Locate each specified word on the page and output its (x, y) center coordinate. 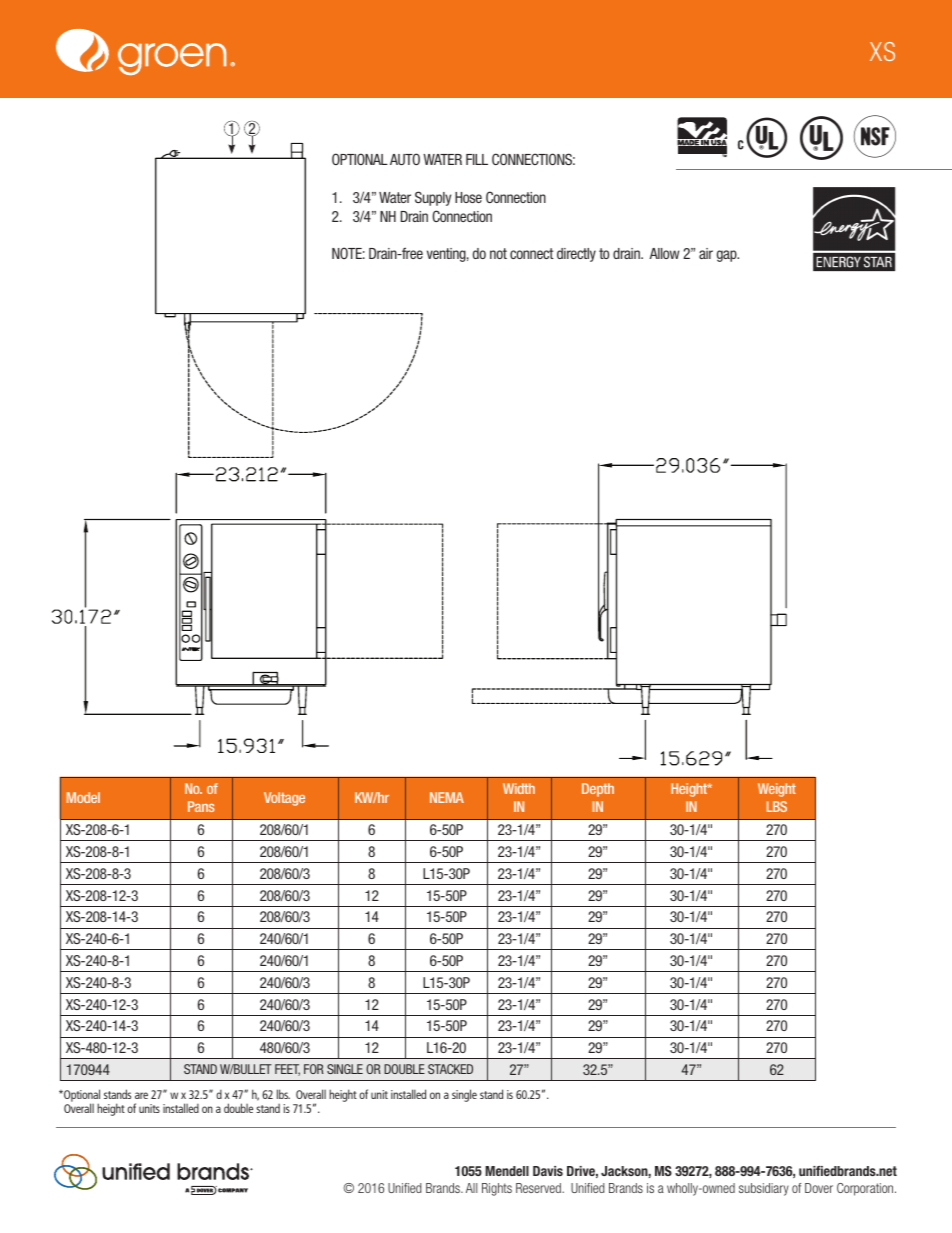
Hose (468, 197)
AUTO (405, 159)
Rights (497, 1189)
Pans (201, 806)
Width (519, 788)
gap (728, 256)
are (141, 1095)
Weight (777, 790)
